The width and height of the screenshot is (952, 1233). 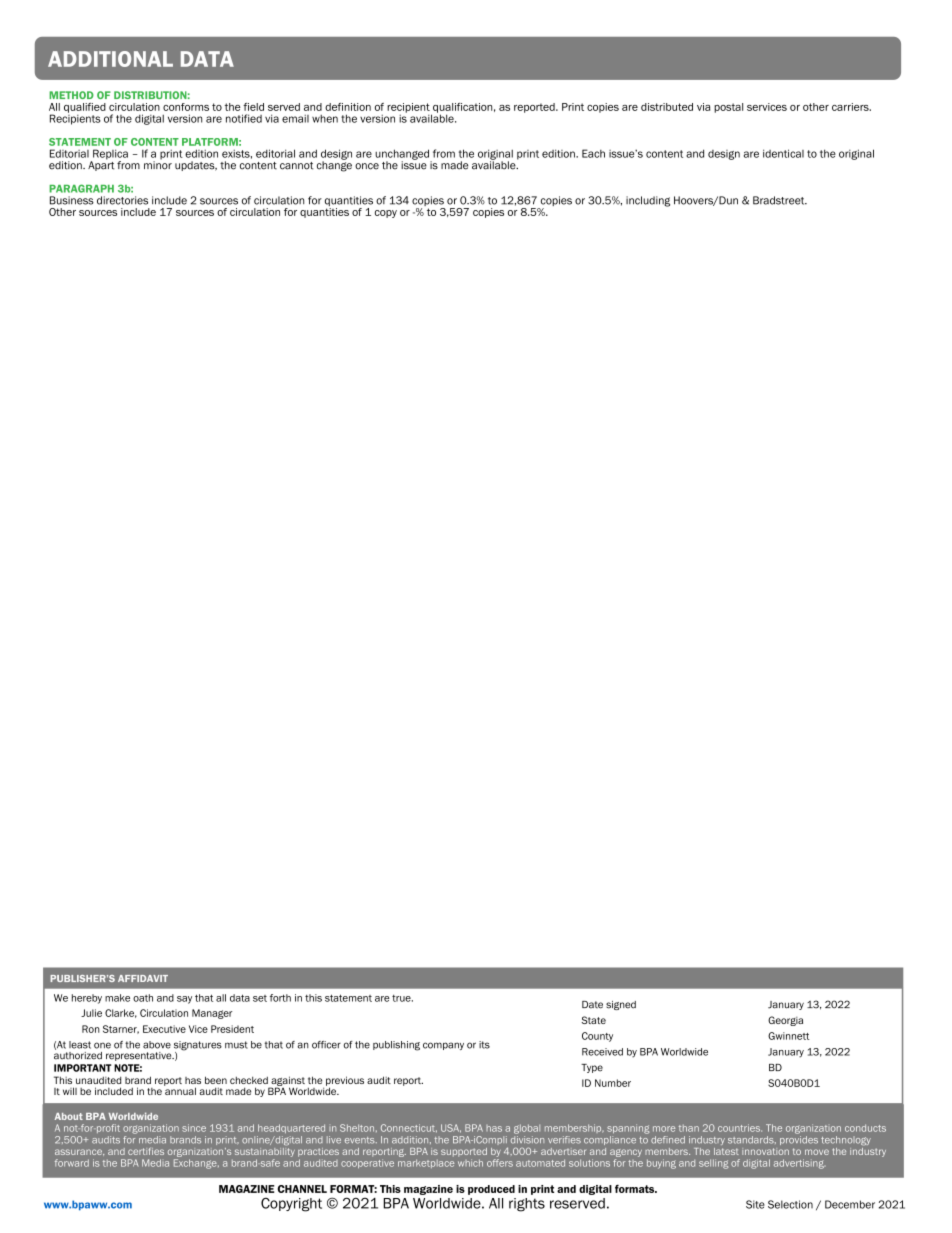 What do you see at coordinates (785, 1021) in the screenshot?
I see `Georgia` at bounding box center [785, 1021].
